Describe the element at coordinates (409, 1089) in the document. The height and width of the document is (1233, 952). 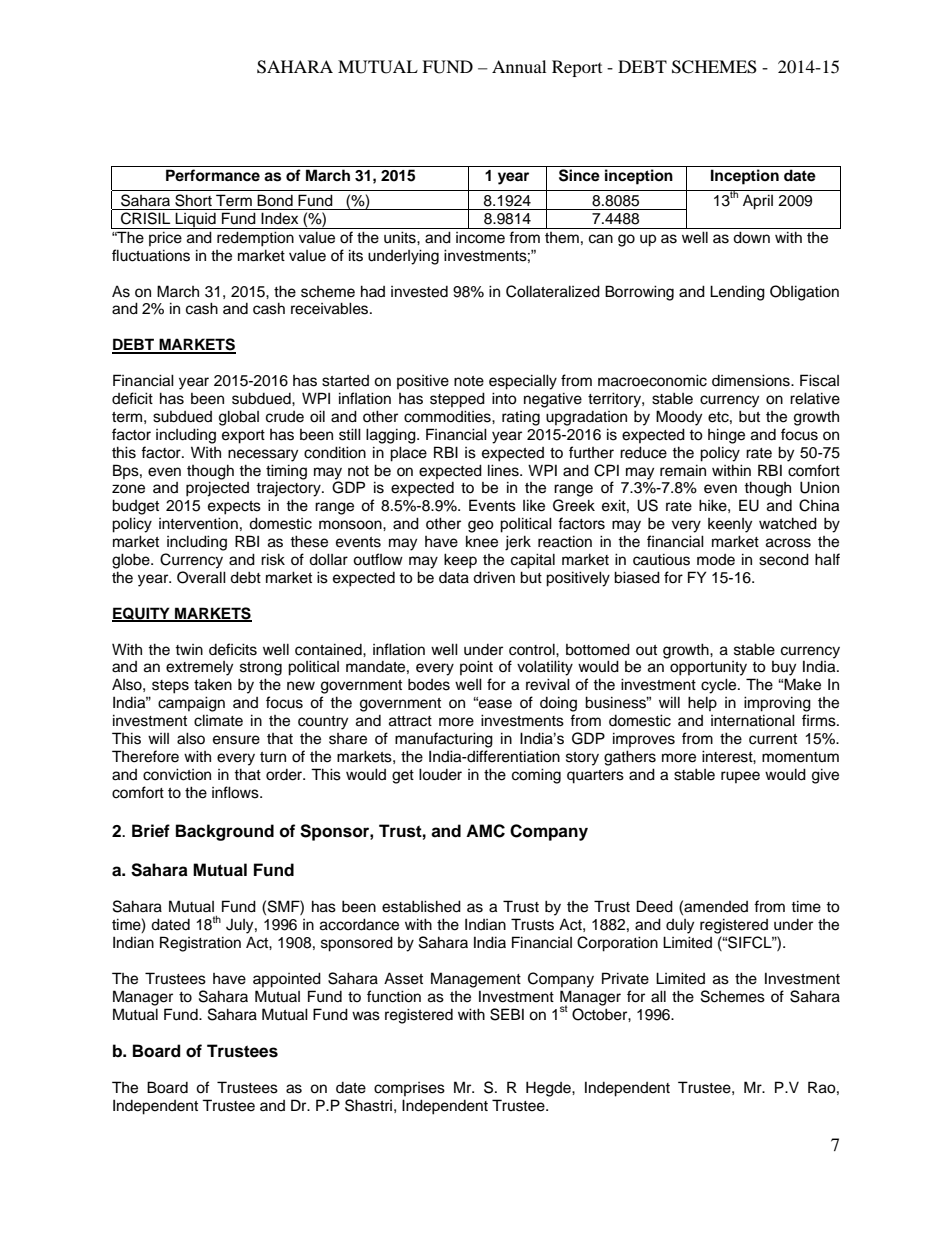
I see `comprises` at that location.
